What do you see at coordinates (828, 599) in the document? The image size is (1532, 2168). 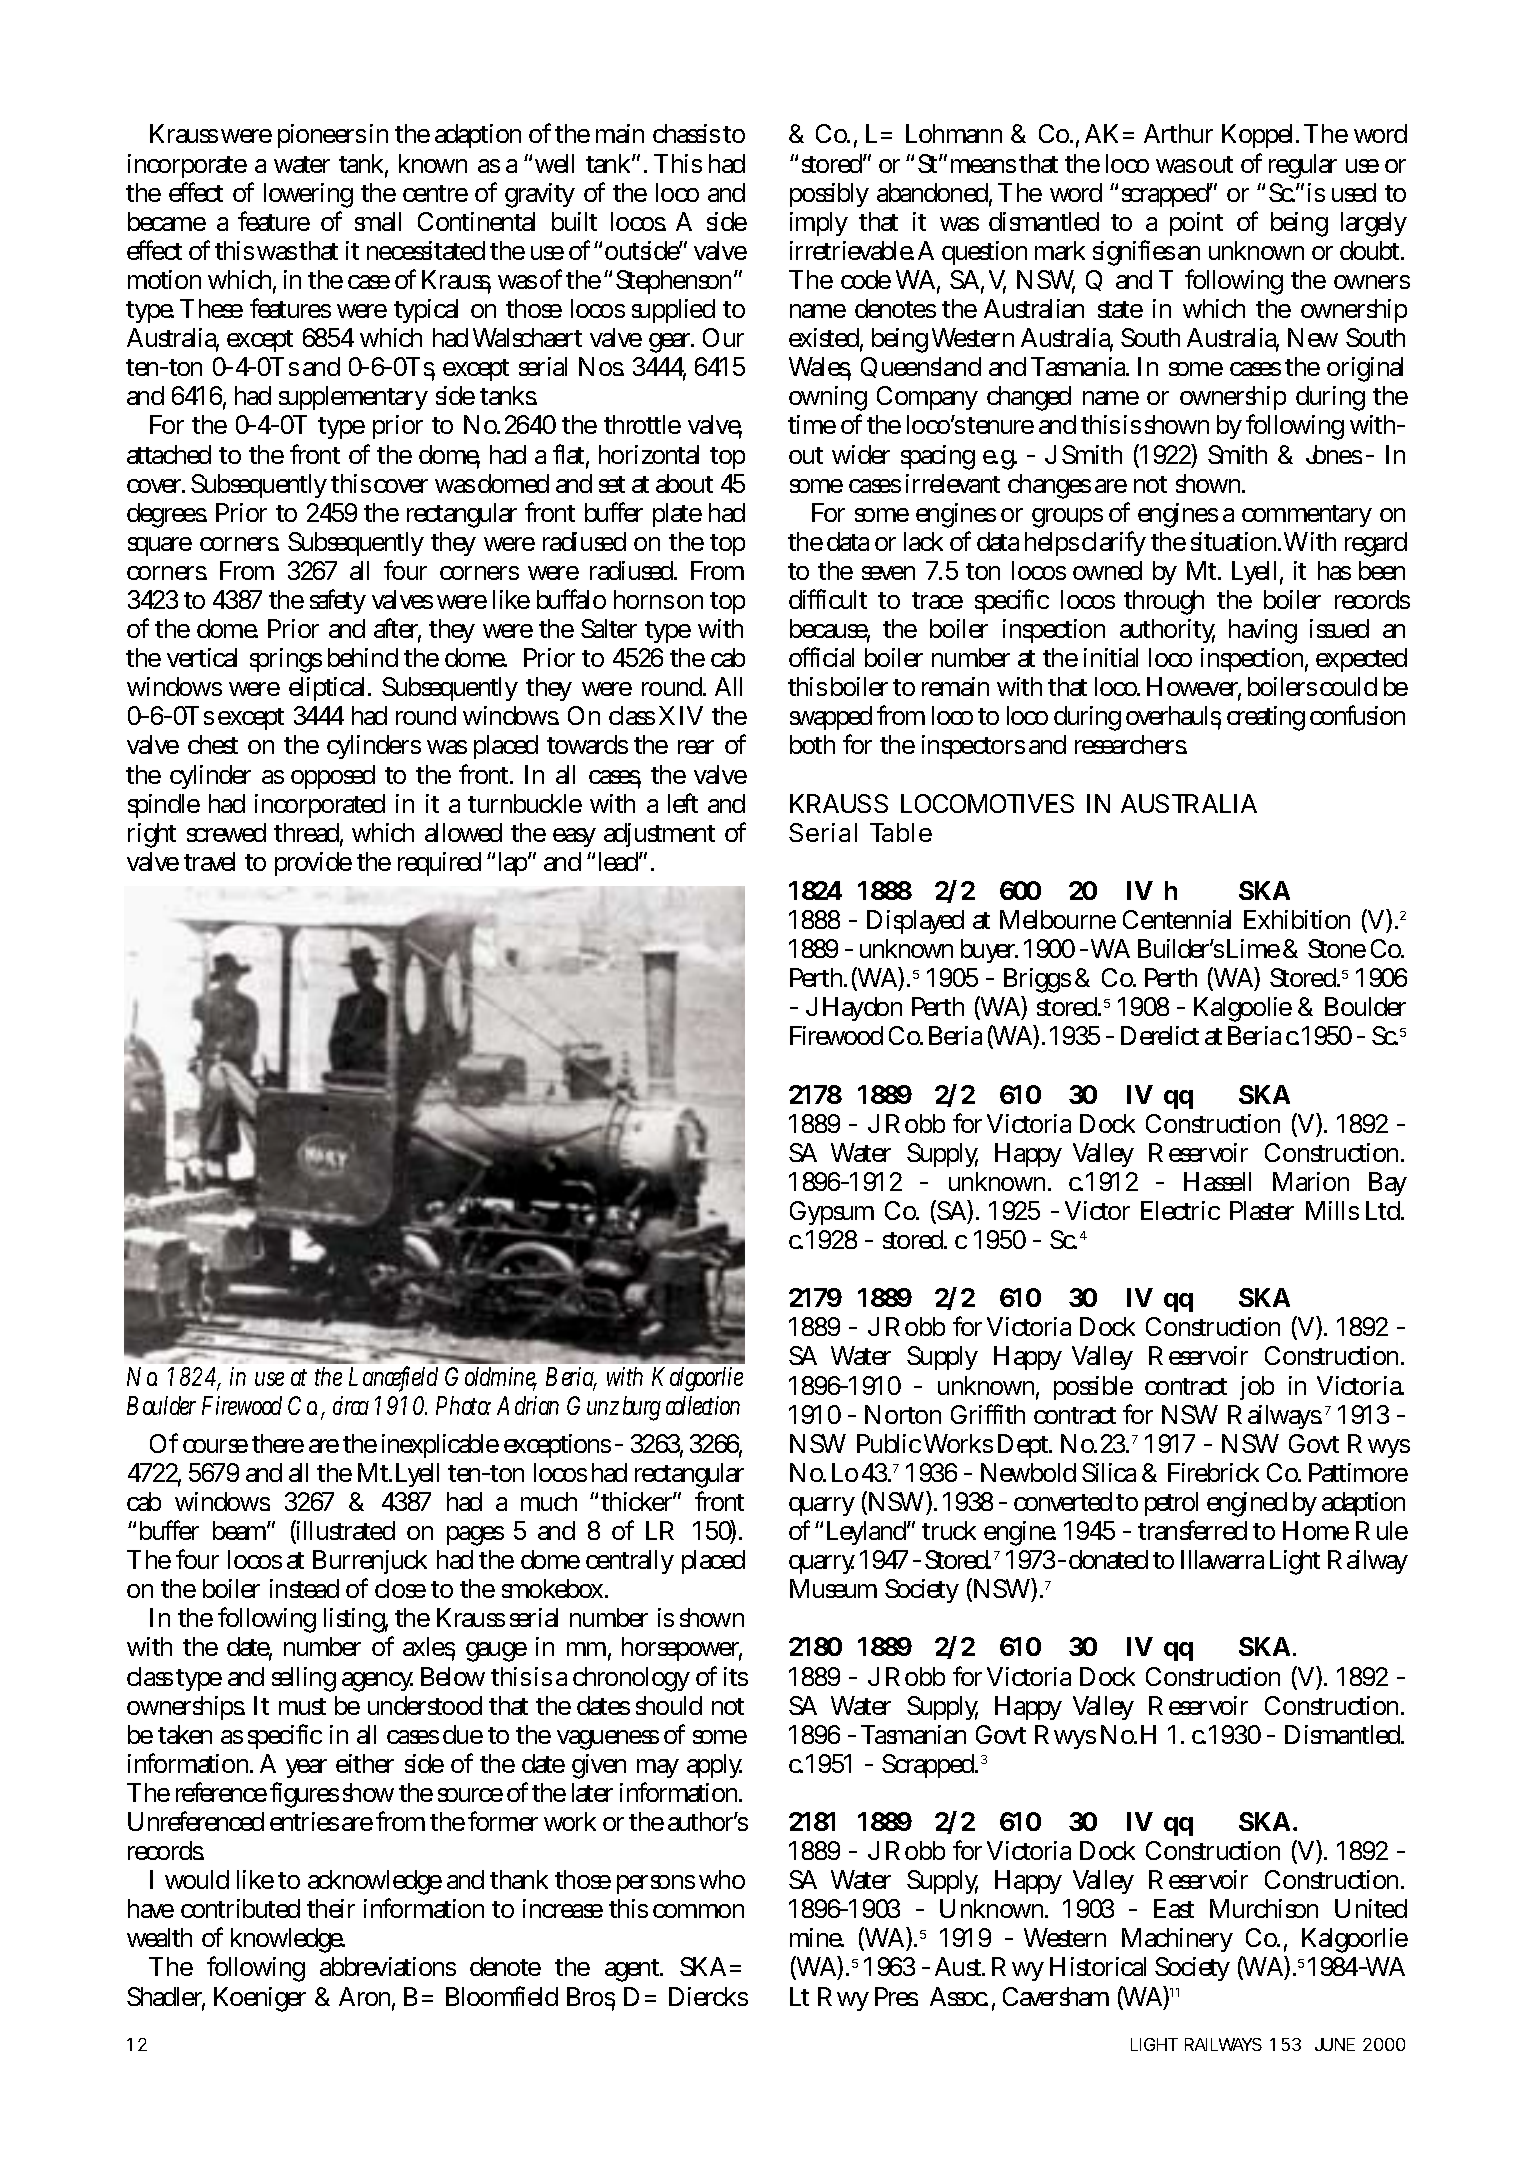 I see `difficult` at bounding box center [828, 599].
